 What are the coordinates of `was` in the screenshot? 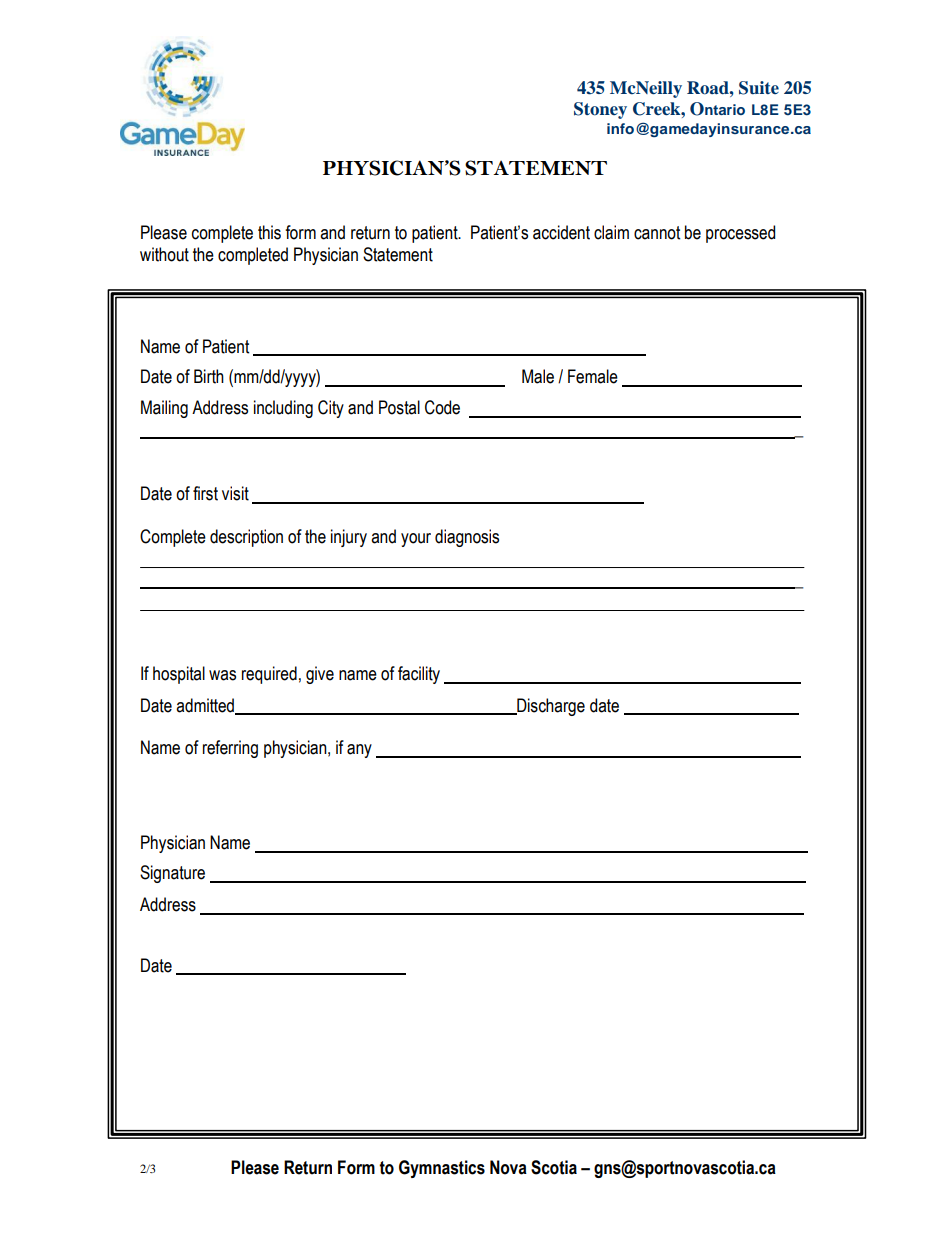 It's located at (222, 675).
